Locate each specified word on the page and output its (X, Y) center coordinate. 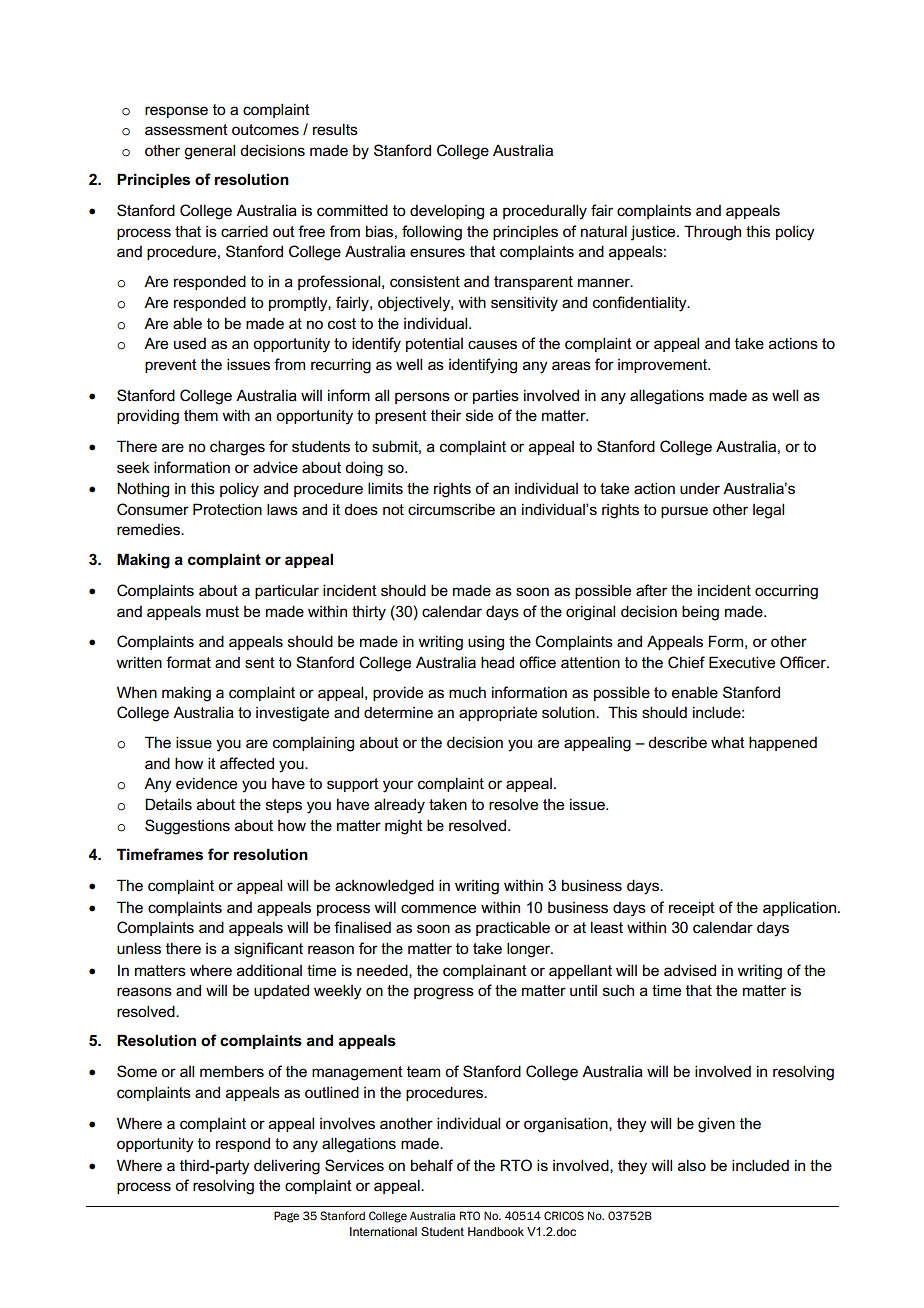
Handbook (496, 1231)
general (209, 152)
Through (712, 233)
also (692, 1165)
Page (286, 1217)
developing (447, 212)
